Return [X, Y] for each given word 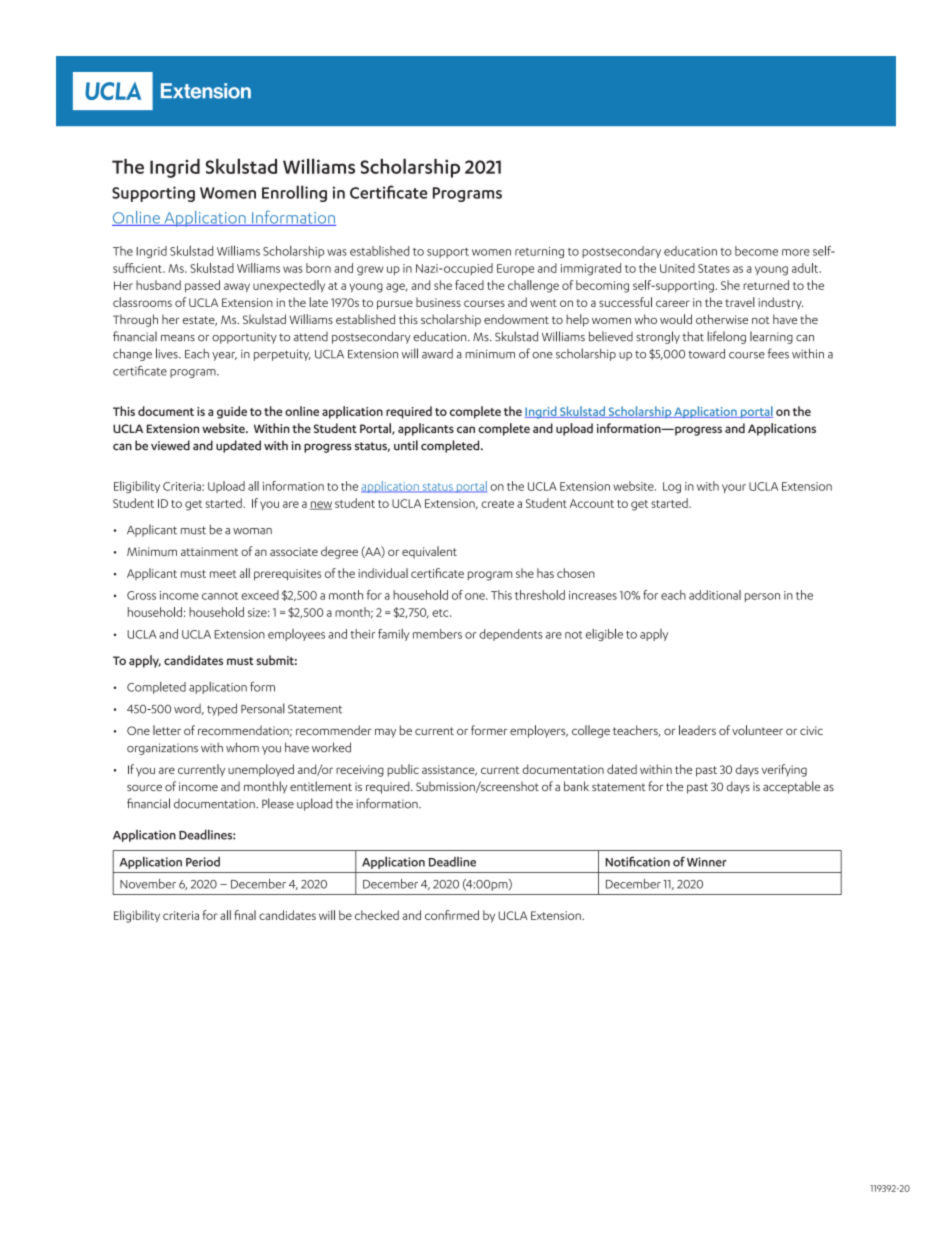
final [245, 915]
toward [706, 353]
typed [222, 709]
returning [539, 252]
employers [539, 731]
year [224, 356]
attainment [209, 551]
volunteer [757, 730]
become [756, 251]
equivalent [429, 552]
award [437, 354]
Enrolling [294, 193]
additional [715, 595]
